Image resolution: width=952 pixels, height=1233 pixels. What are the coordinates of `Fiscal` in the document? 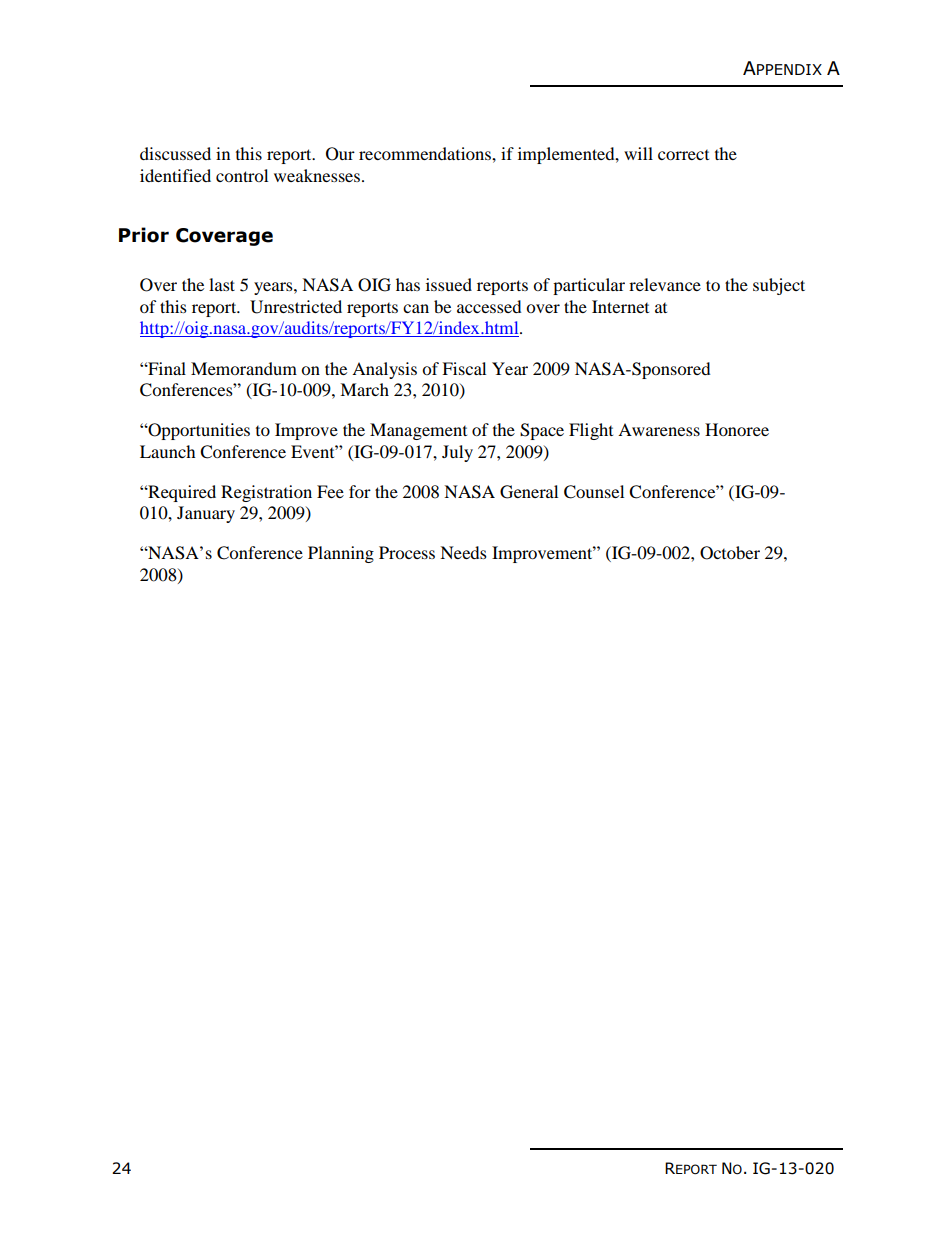 It's located at (464, 368).
